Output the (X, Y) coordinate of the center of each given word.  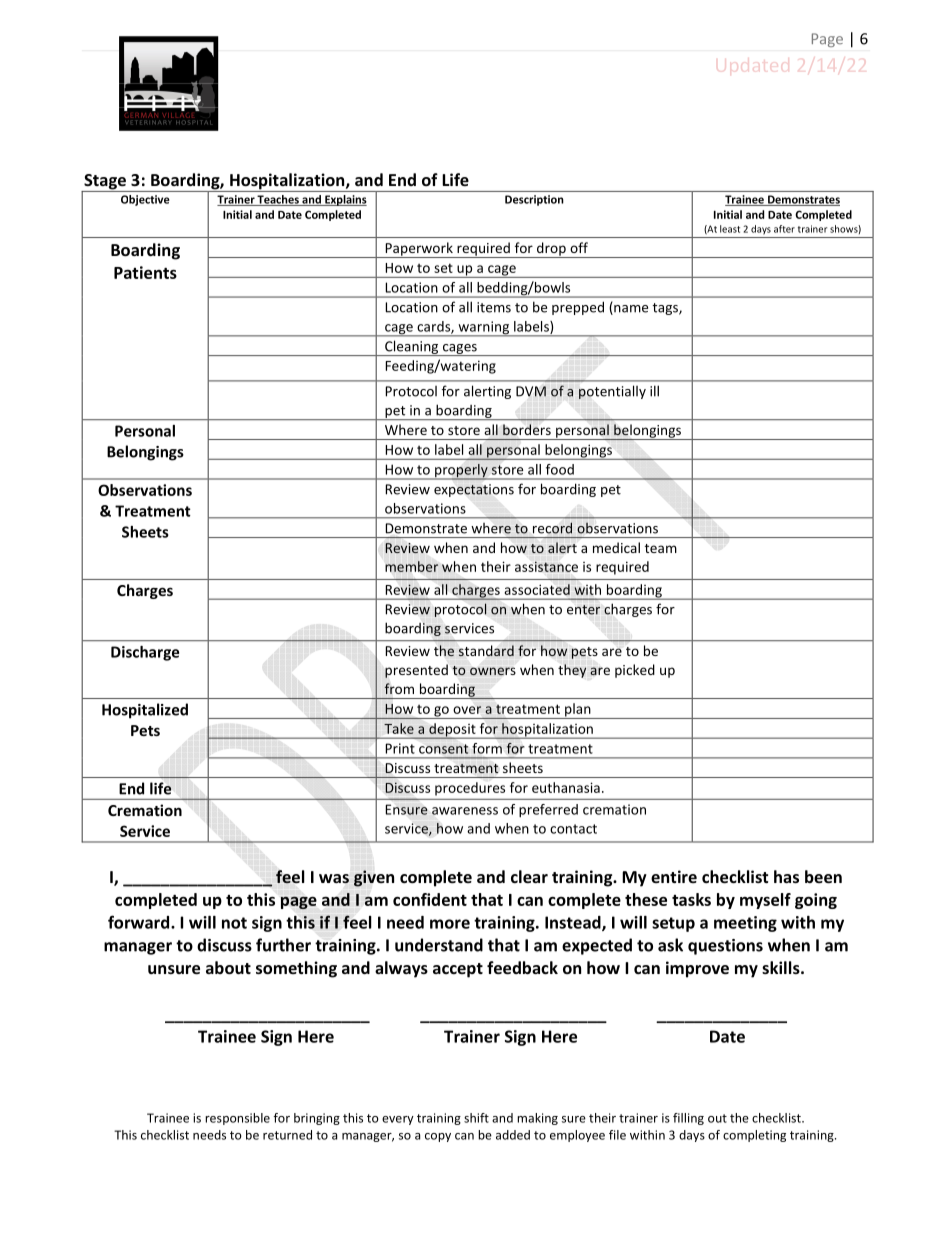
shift (476, 1118)
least (730, 229)
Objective (145, 200)
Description (534, 200)
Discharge (145, 653)
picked (635, 671)
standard (486, 650)
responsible (237, 1119)
